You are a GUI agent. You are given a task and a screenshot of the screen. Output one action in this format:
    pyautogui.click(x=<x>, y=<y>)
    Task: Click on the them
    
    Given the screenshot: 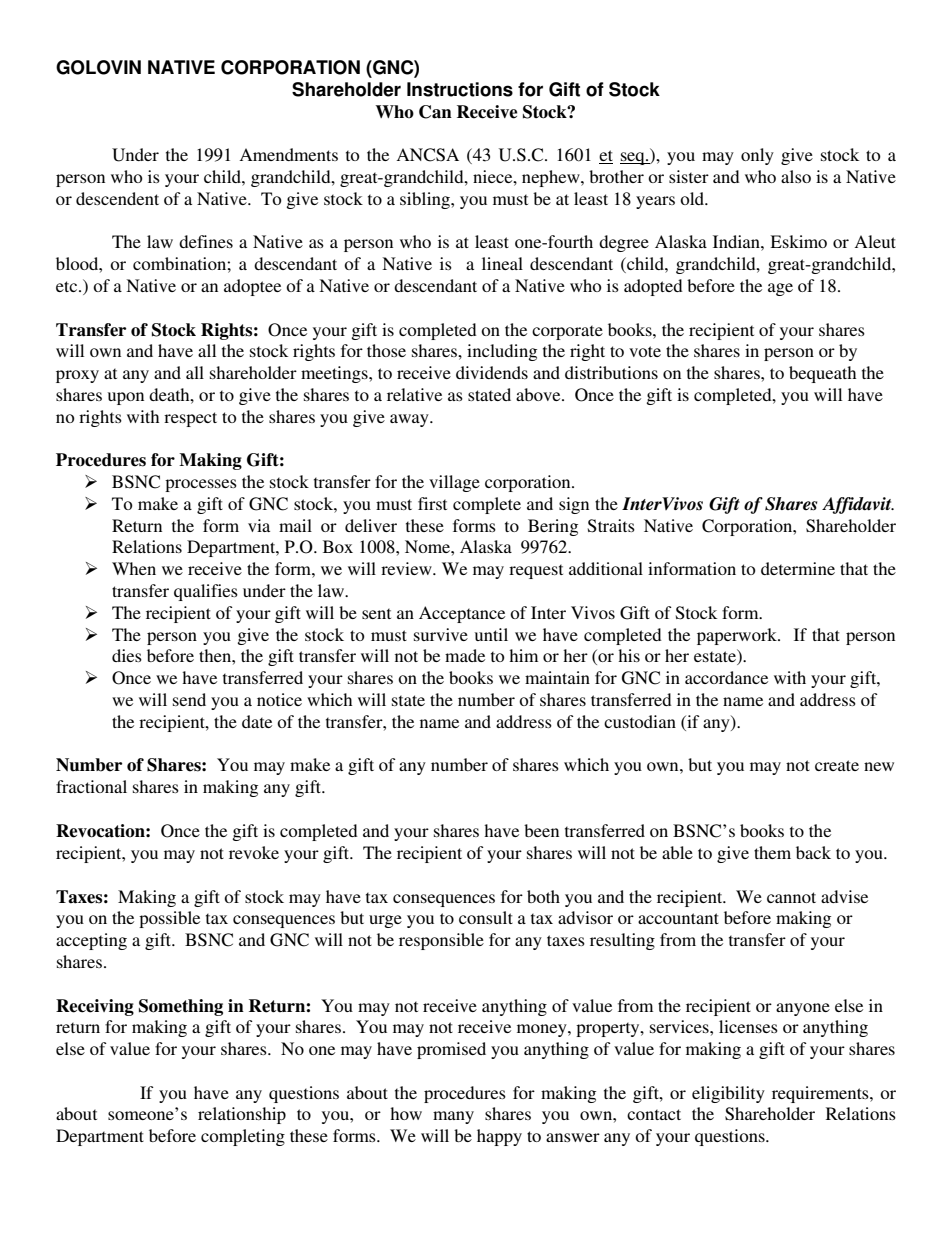 What is the action you would take?
    pyautogui.click(x=772, y=852)
